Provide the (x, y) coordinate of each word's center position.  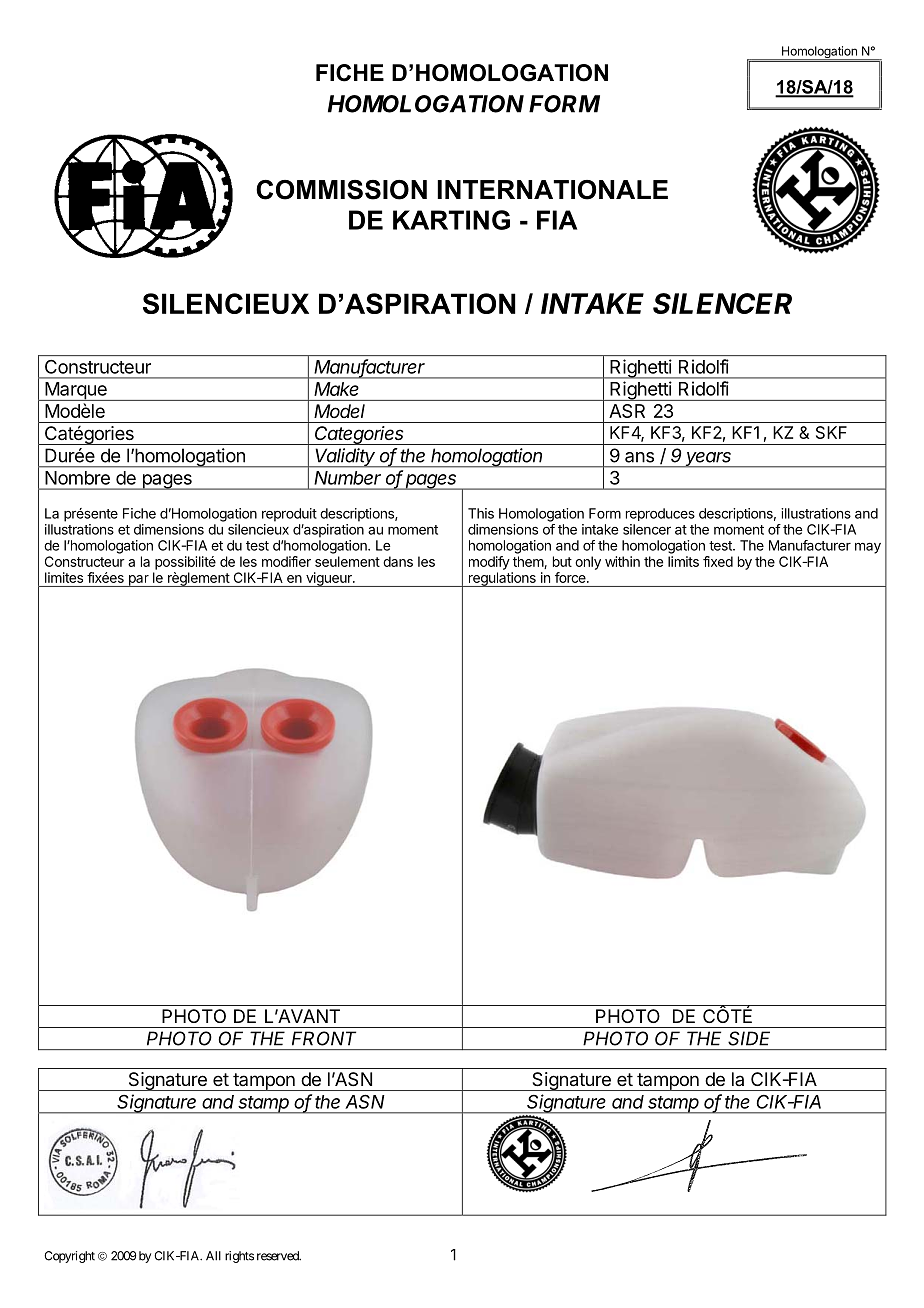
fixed (718, 561)
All (213, 1256)
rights (239, 1257)
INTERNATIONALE (552, 190)
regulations (502, 579)
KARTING (451, 220)
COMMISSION (341, 190)
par (138, 581)
